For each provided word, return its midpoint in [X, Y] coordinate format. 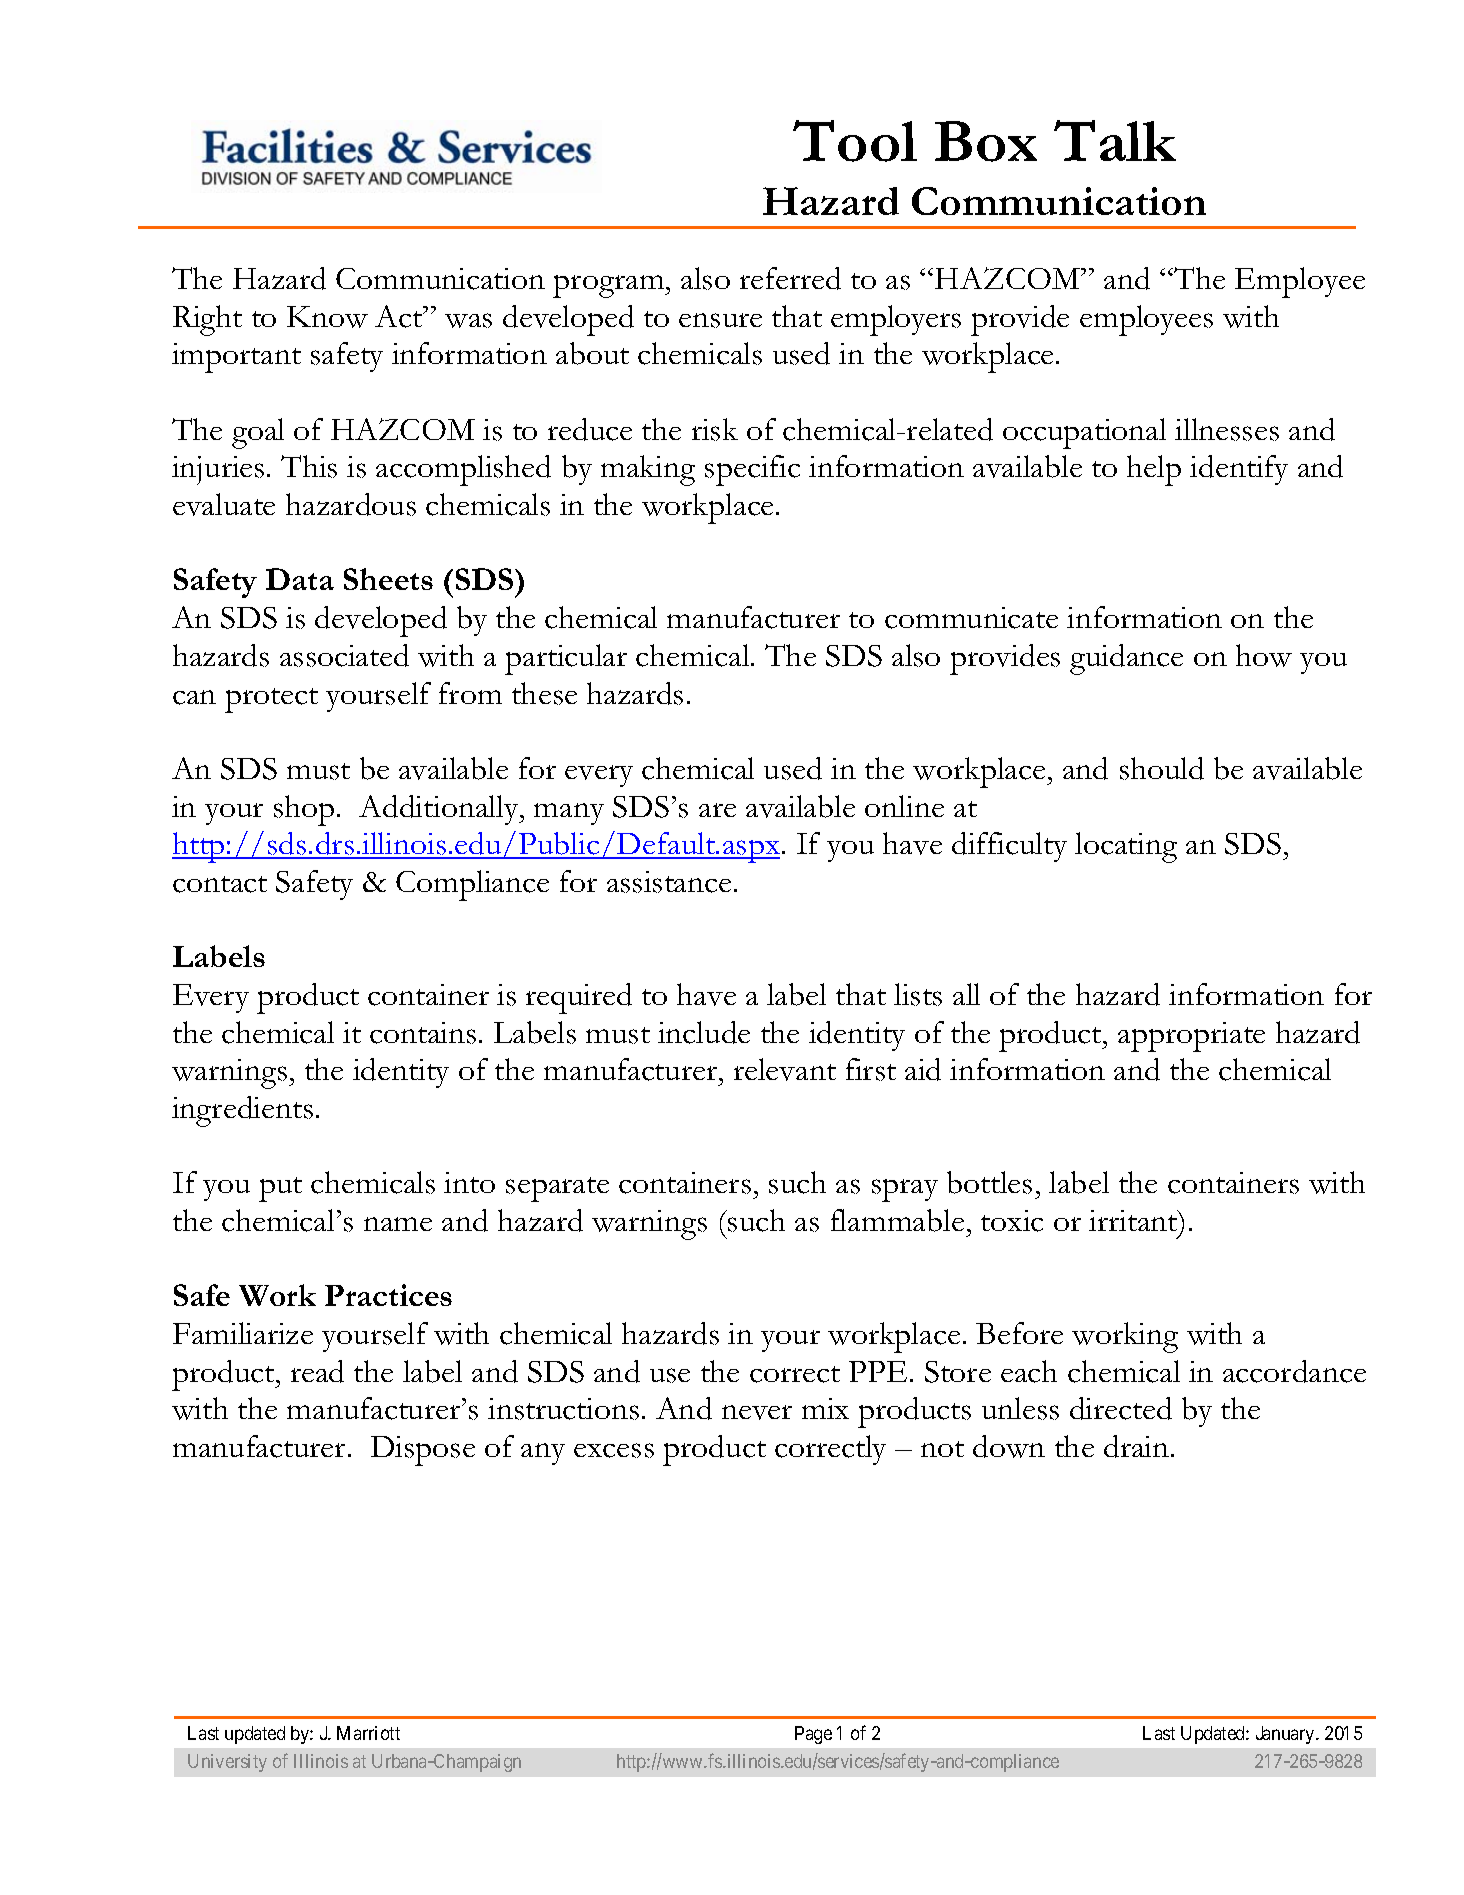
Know [327, 317]
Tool [855, 141]
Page [813, 1735]
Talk [1115, 140]
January [1286, 1735]
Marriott [368, 1733]
